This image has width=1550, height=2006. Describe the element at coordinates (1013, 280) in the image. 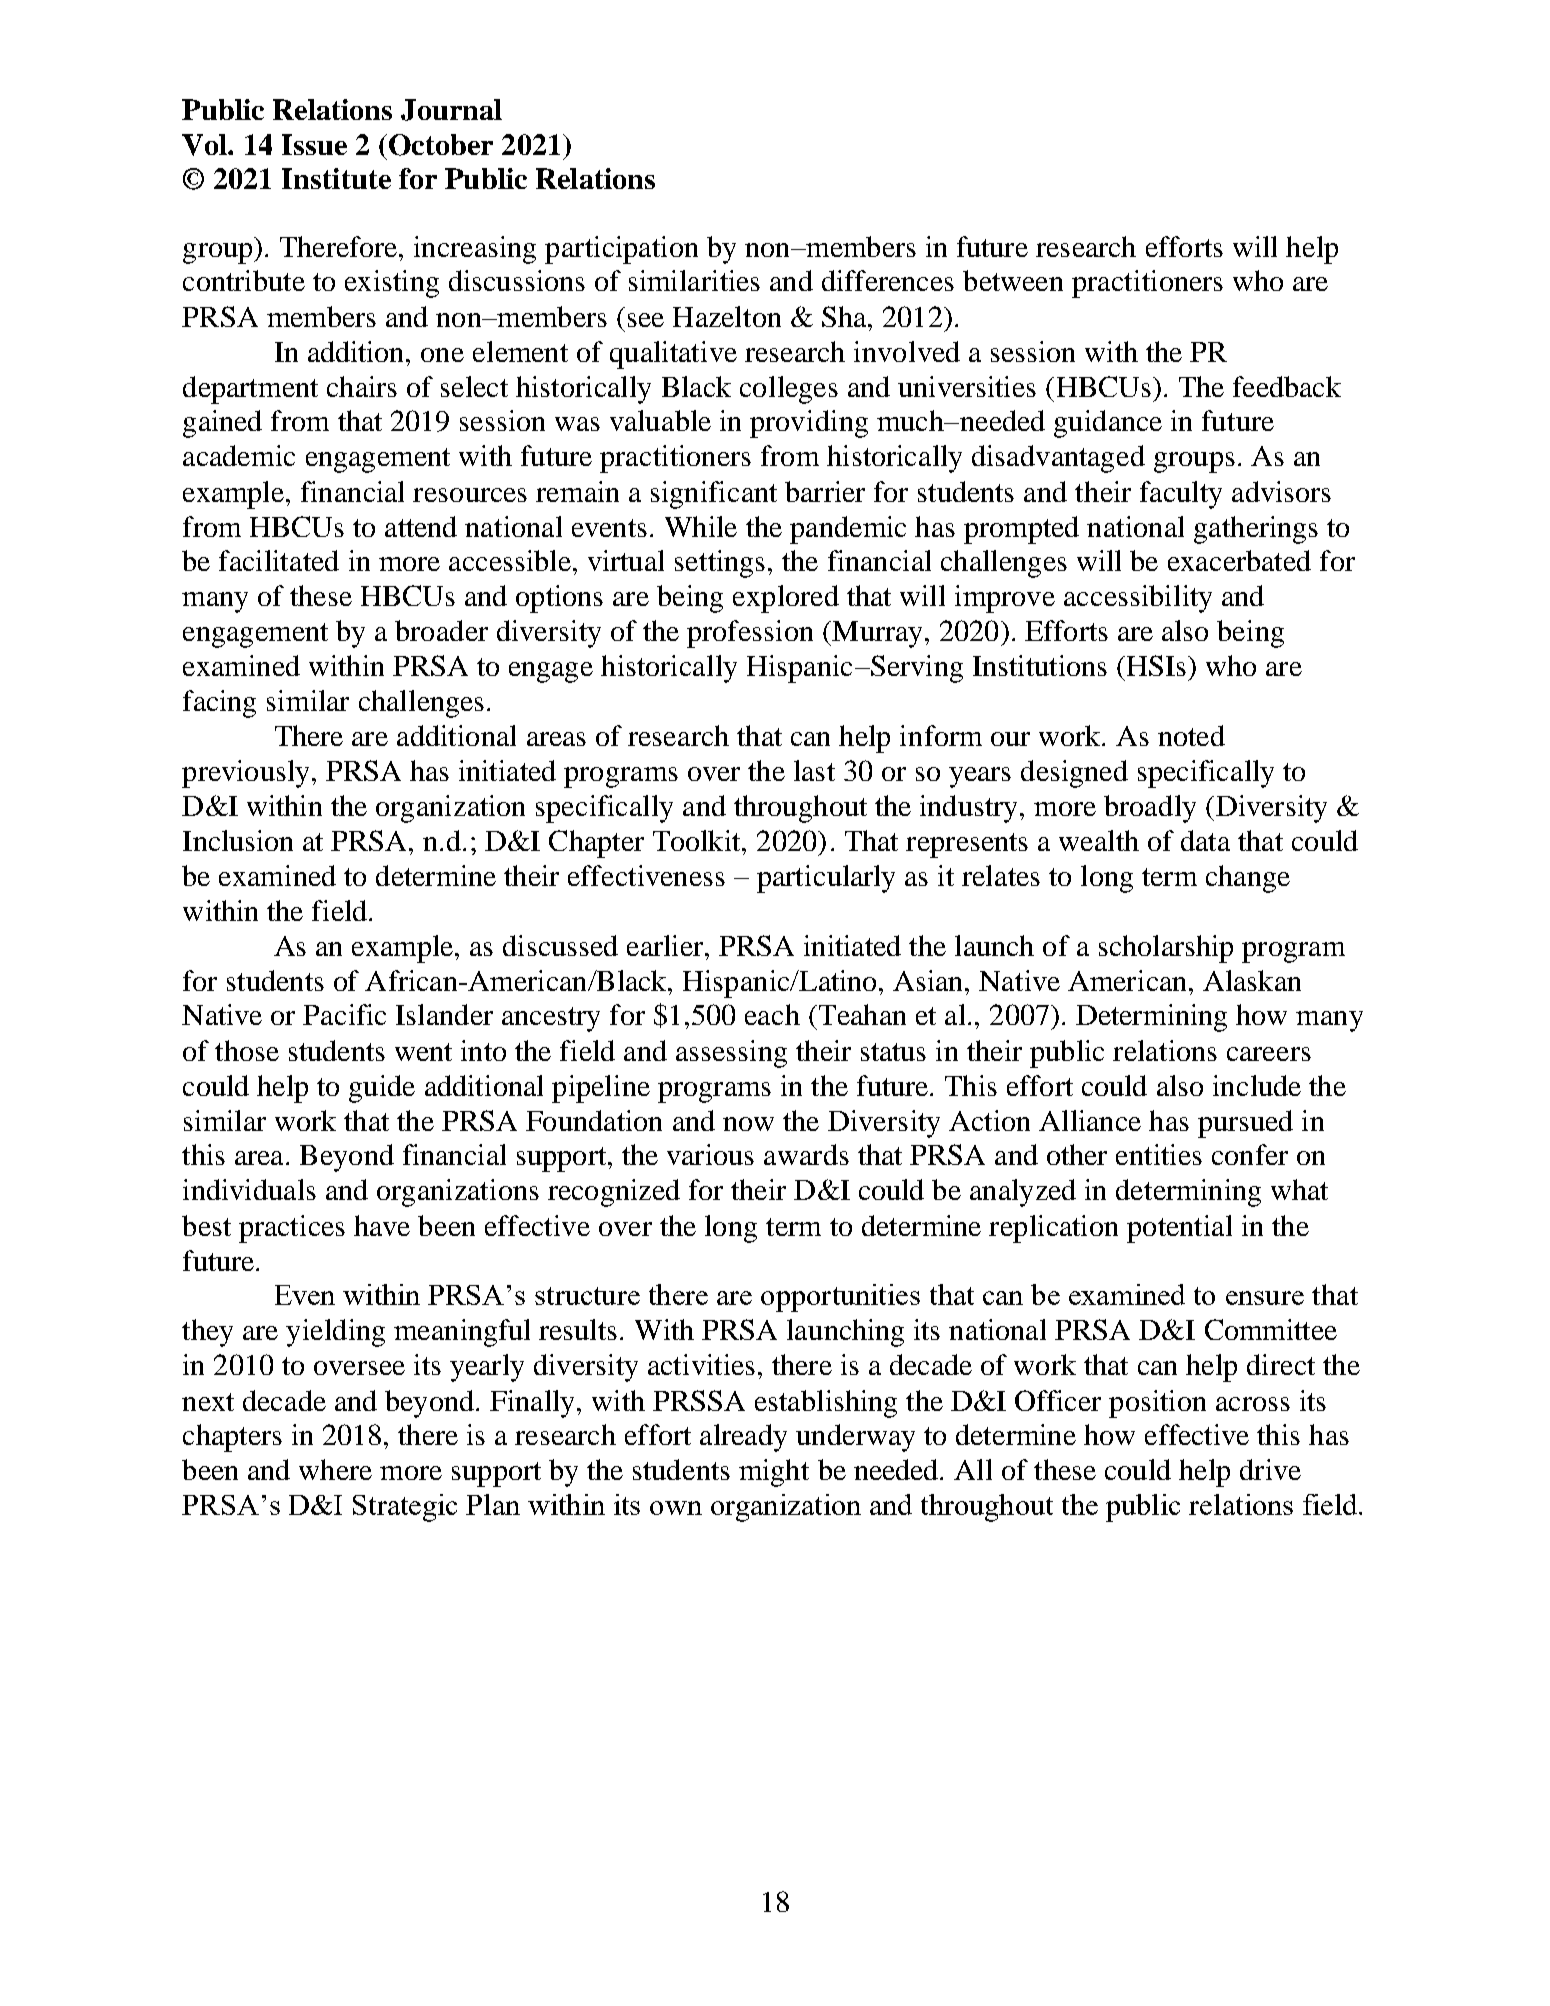

I see `between` at that location.
